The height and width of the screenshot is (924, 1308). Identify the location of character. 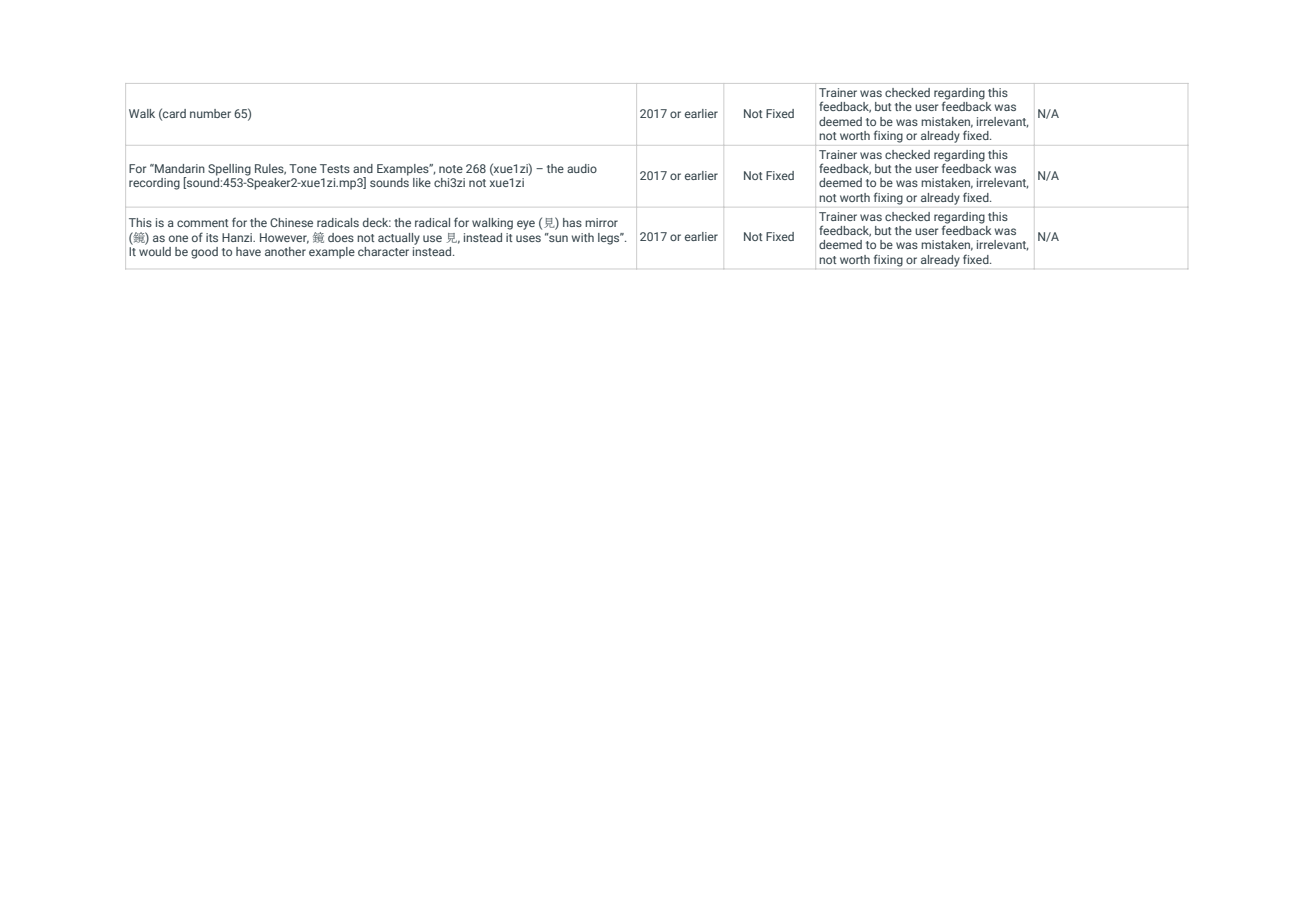
(383, 251).
